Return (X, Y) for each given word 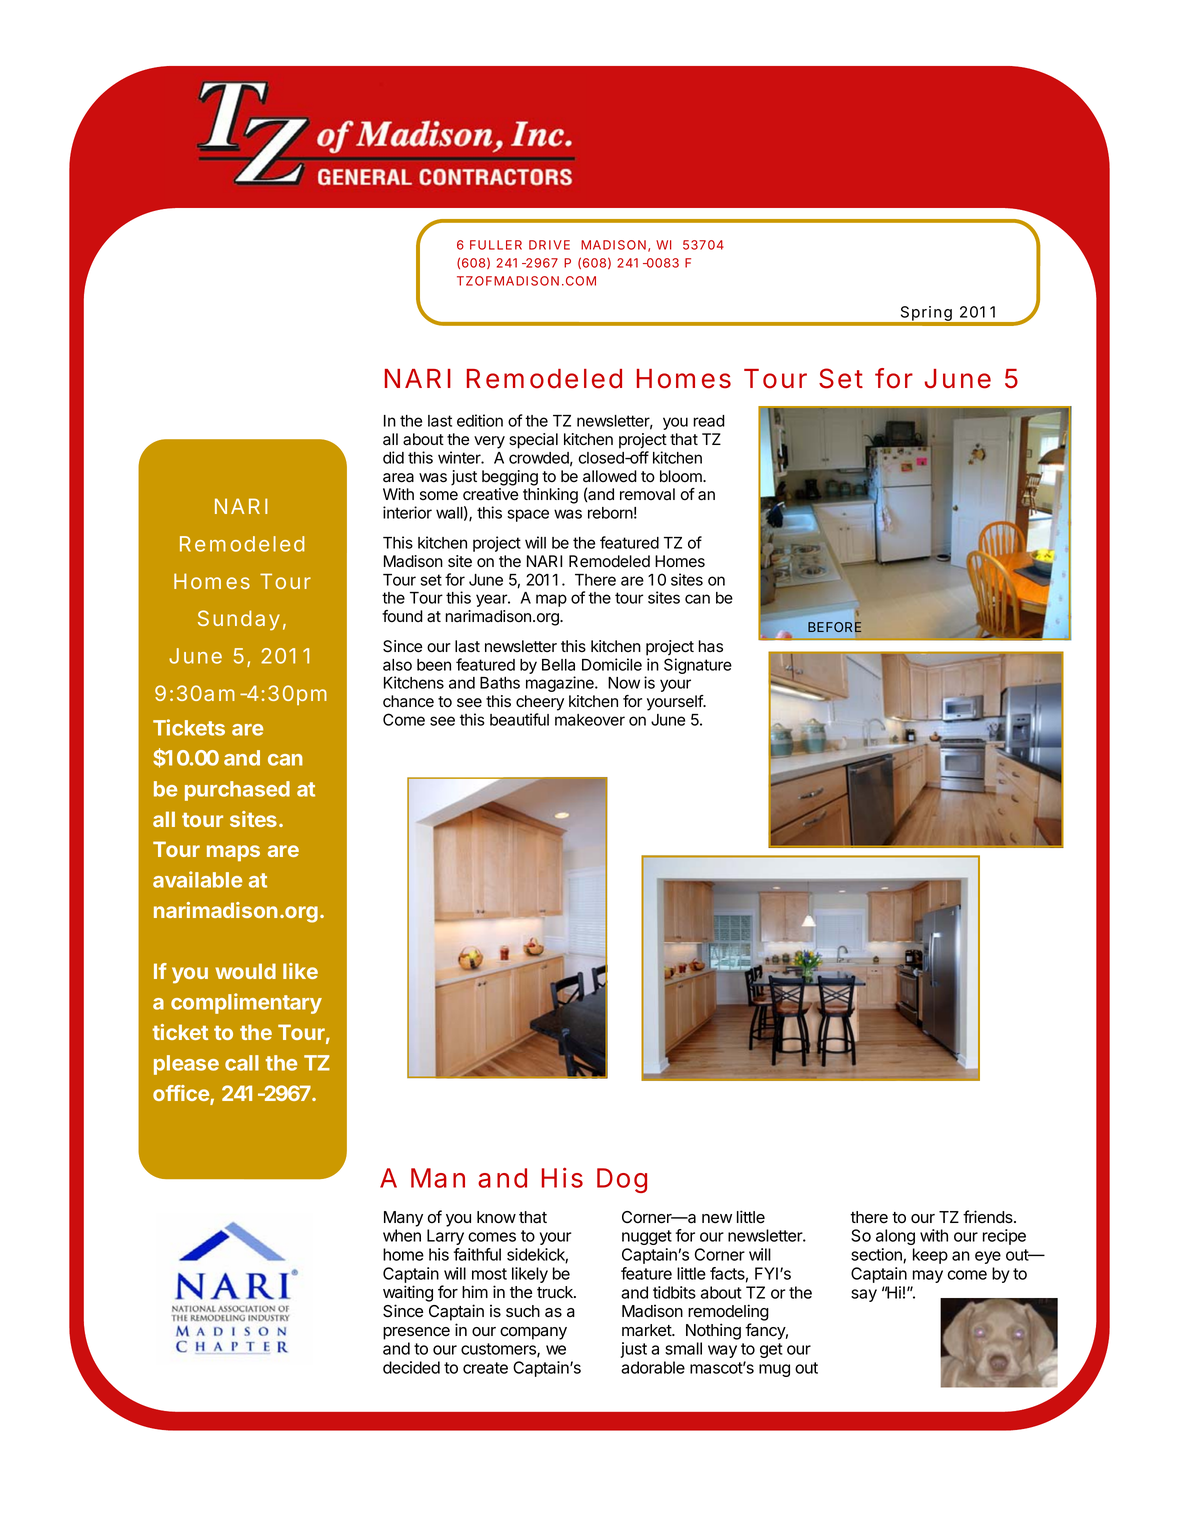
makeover (590, 720)
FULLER (496, 245)
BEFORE (835, 627)
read (709, 421)
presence (416, 1333)
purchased (237, 791)
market (647, 1330)
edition (480, 420)
